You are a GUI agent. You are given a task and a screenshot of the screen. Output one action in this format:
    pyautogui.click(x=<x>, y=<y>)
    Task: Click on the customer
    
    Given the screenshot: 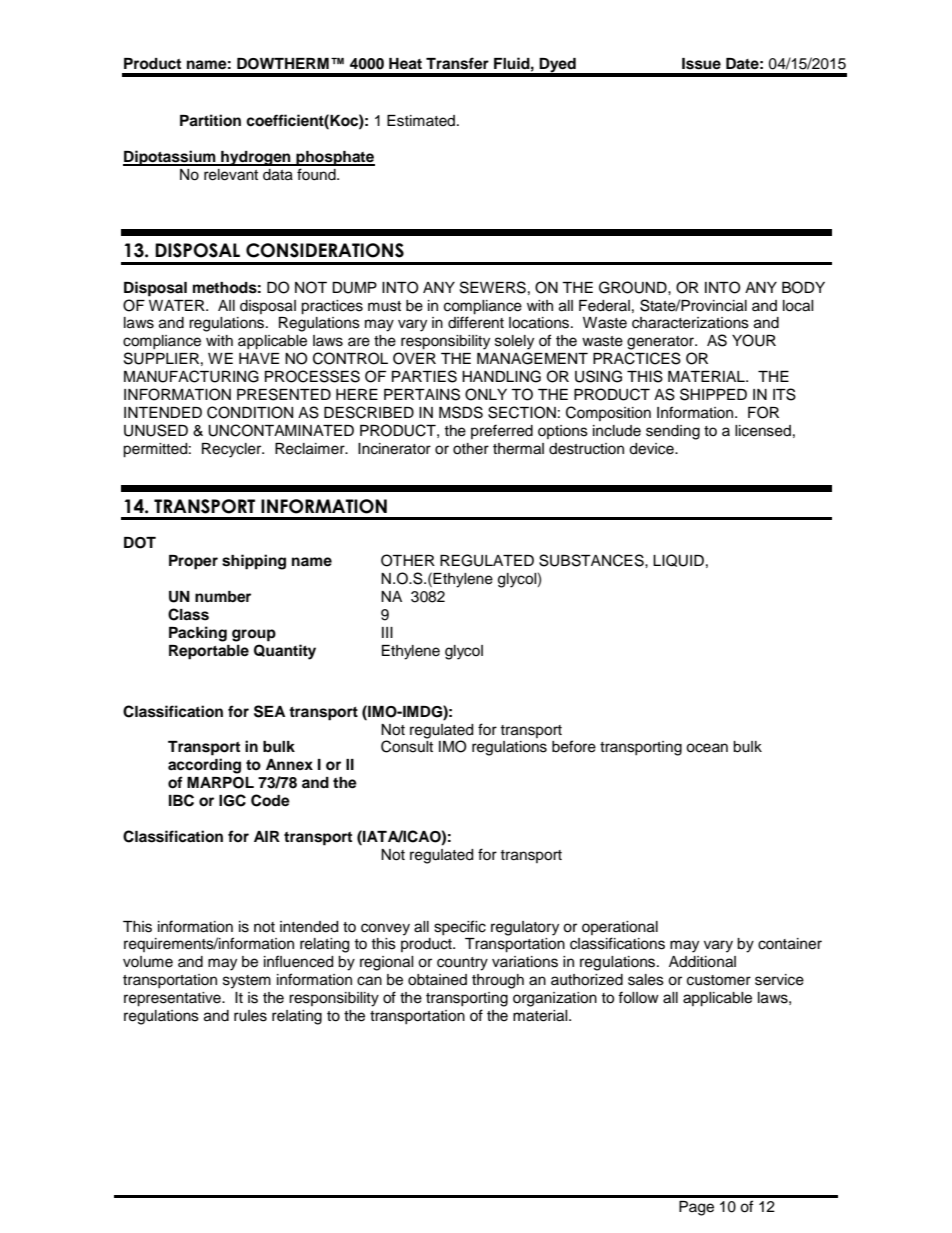 What is the action you would take?
    pyautogui.click(x=719, y=980)
